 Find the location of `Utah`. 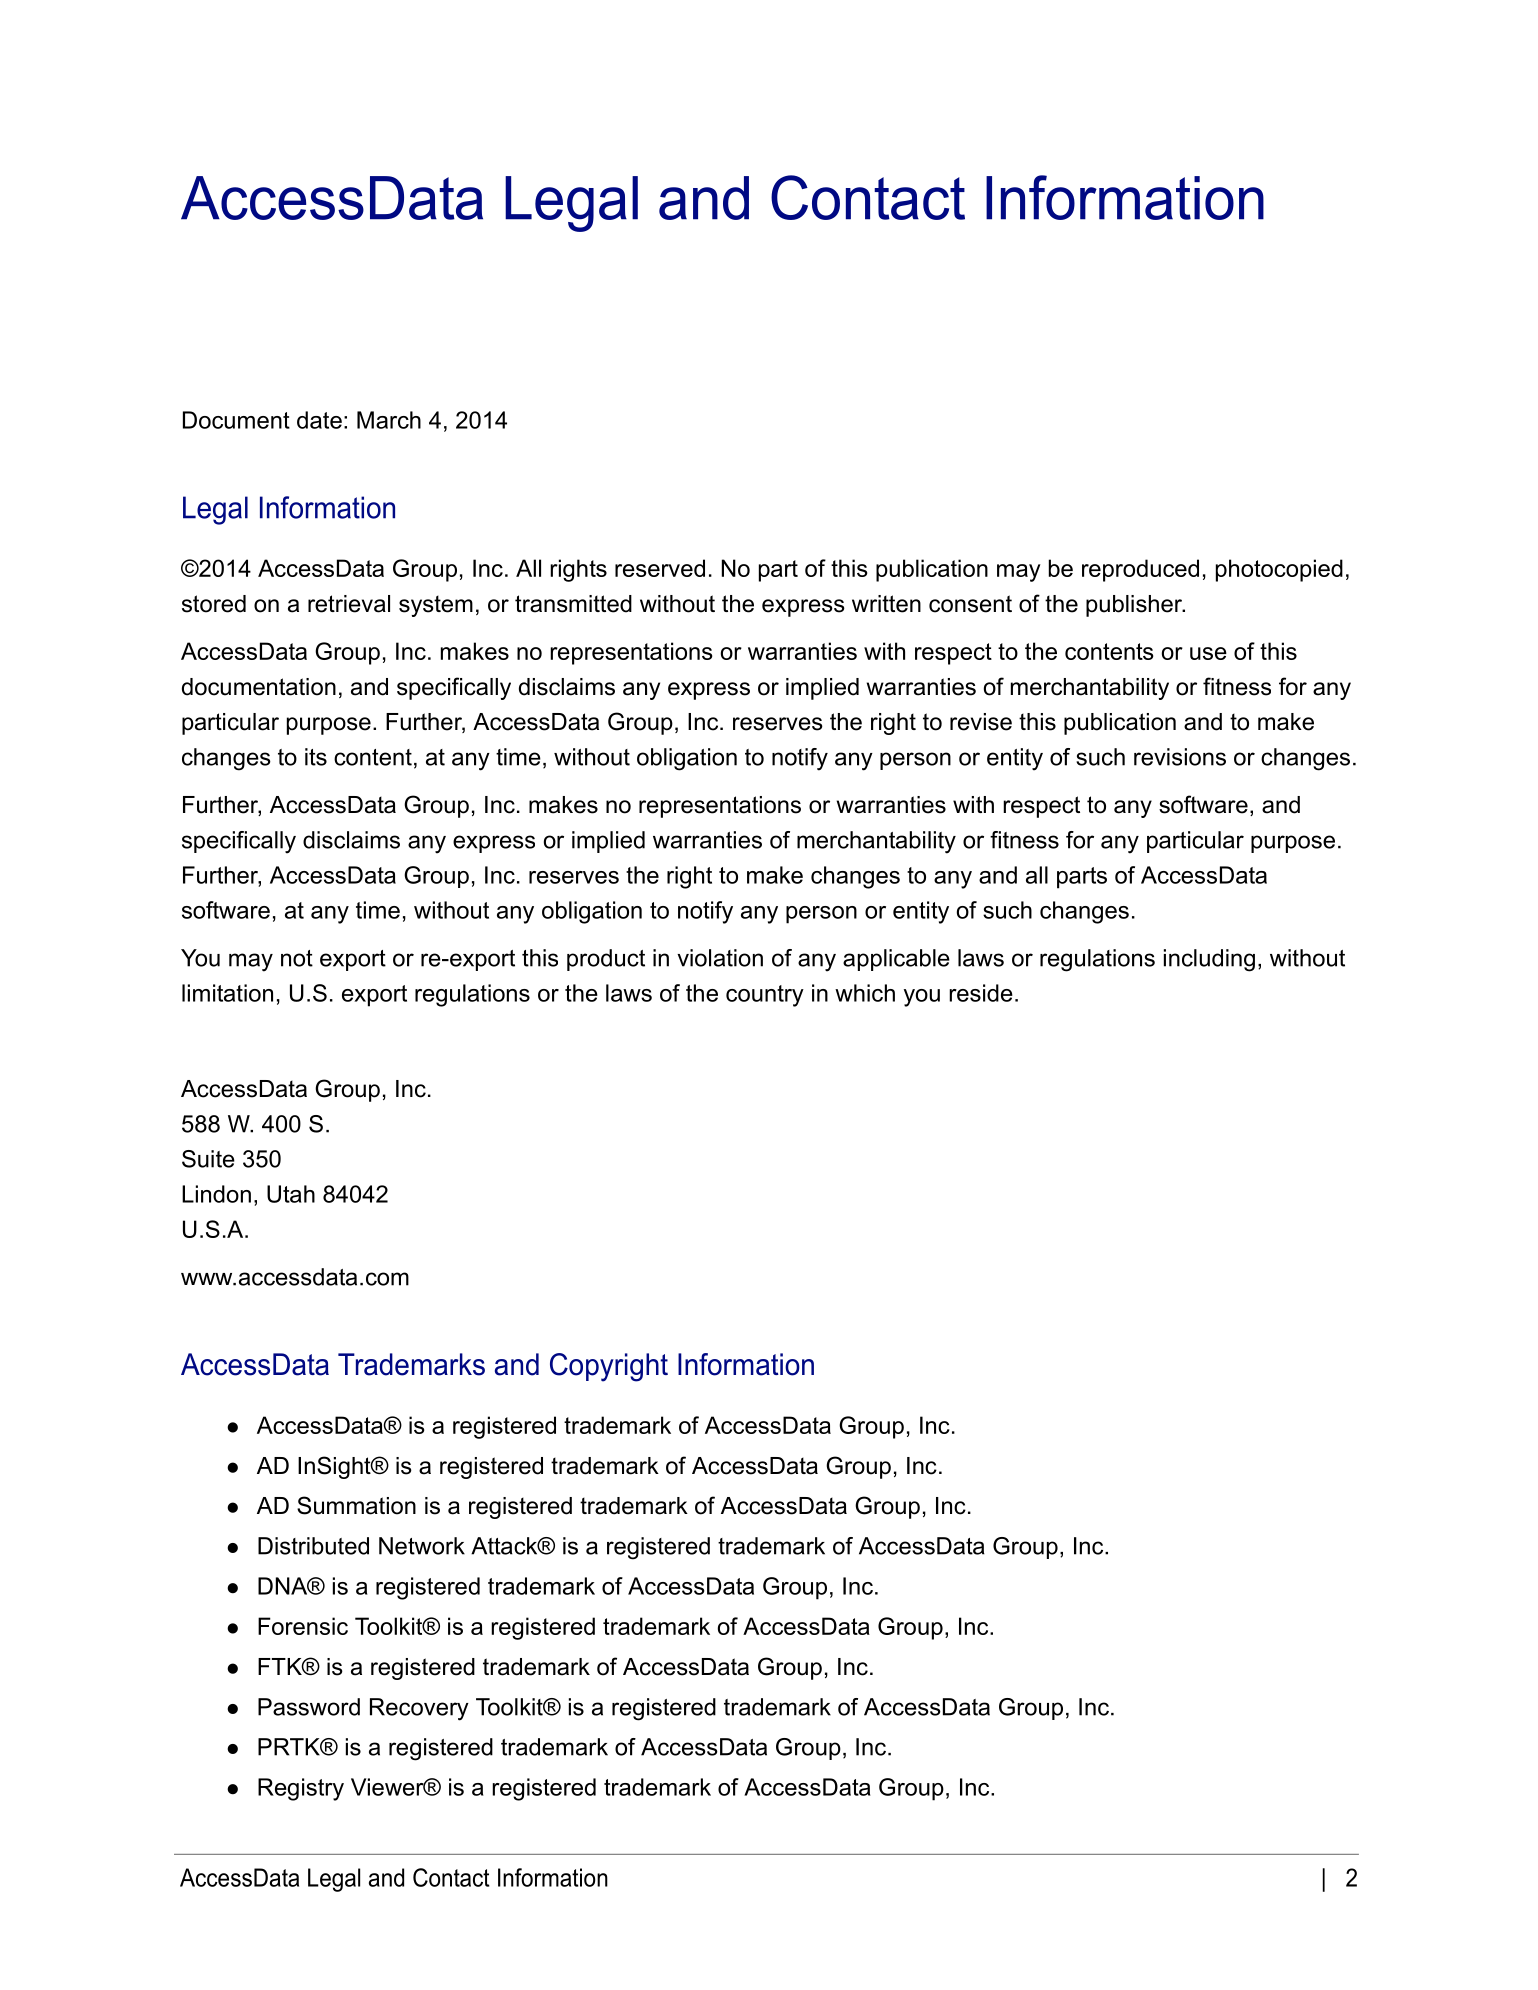

Utah is located at coordinates (291, 1194).
